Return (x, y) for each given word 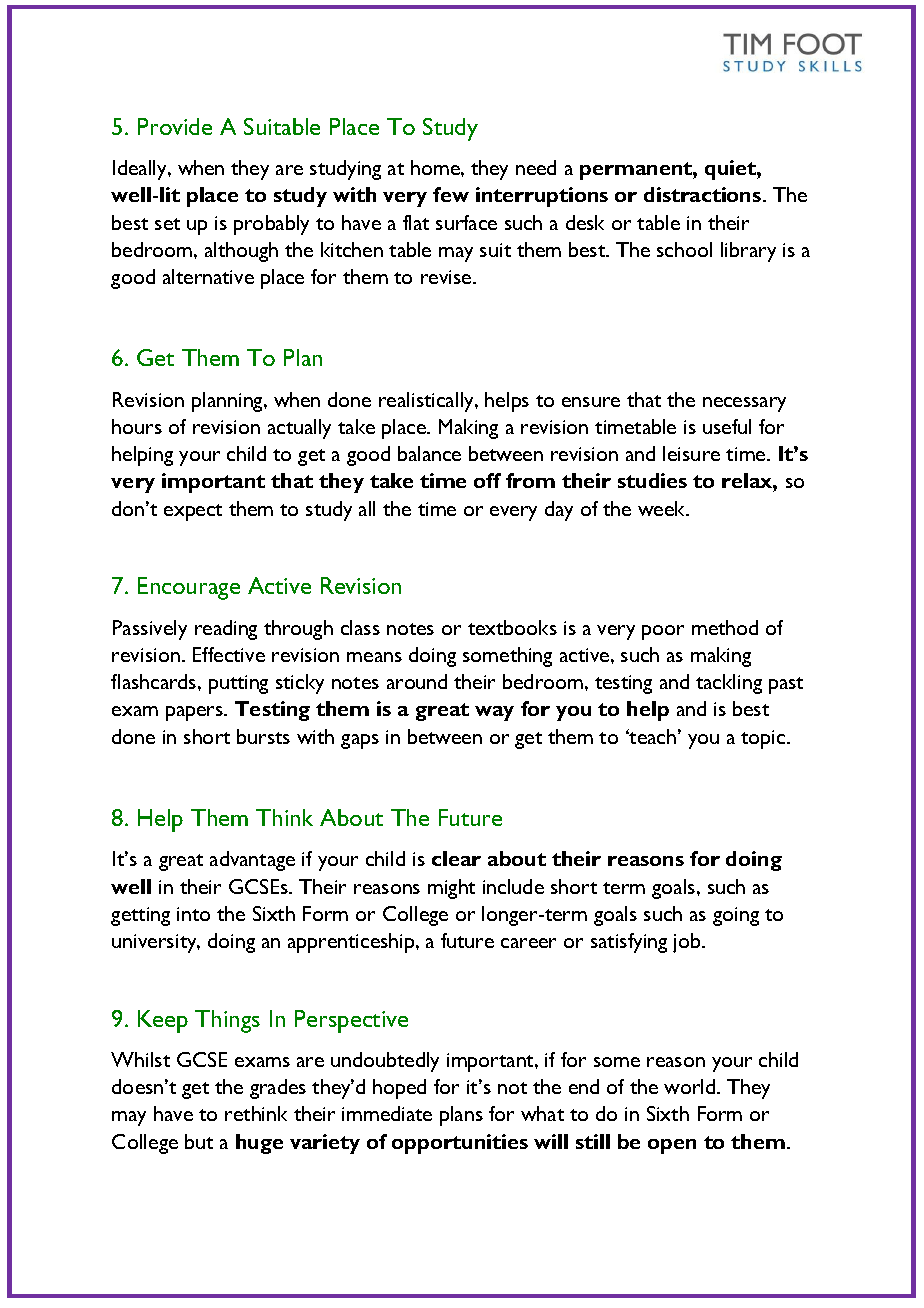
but (199, 1141)
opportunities (460, 1144)
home (436, 167)
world (691, 1086)
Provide (175, 126)
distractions (704, 194)
